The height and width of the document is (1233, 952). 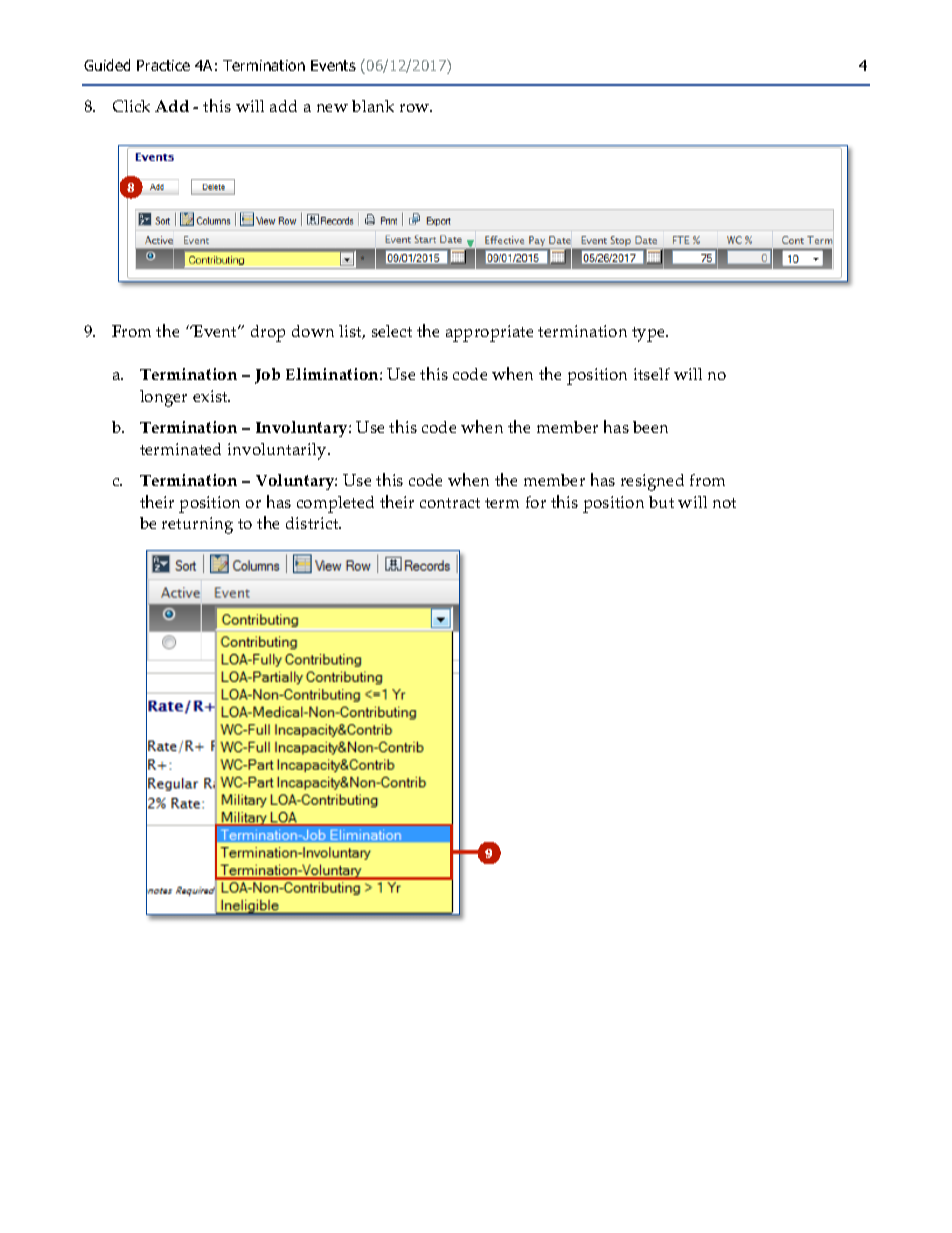 What do you see at coordinates (392, 331) in the document?
I see `select` at bounding box center [392, 331].
